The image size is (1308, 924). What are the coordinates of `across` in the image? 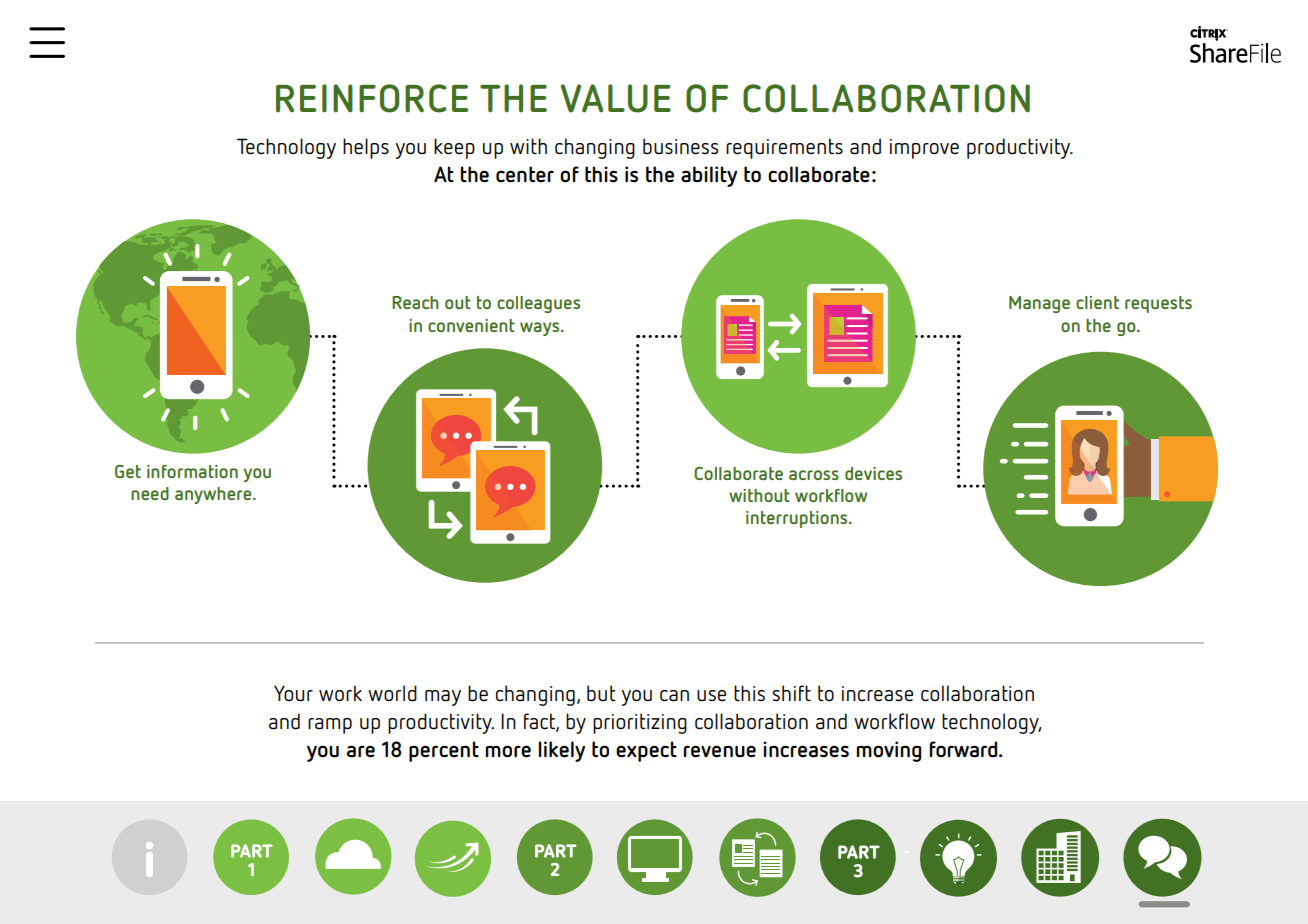 It's located at (814, 475).
